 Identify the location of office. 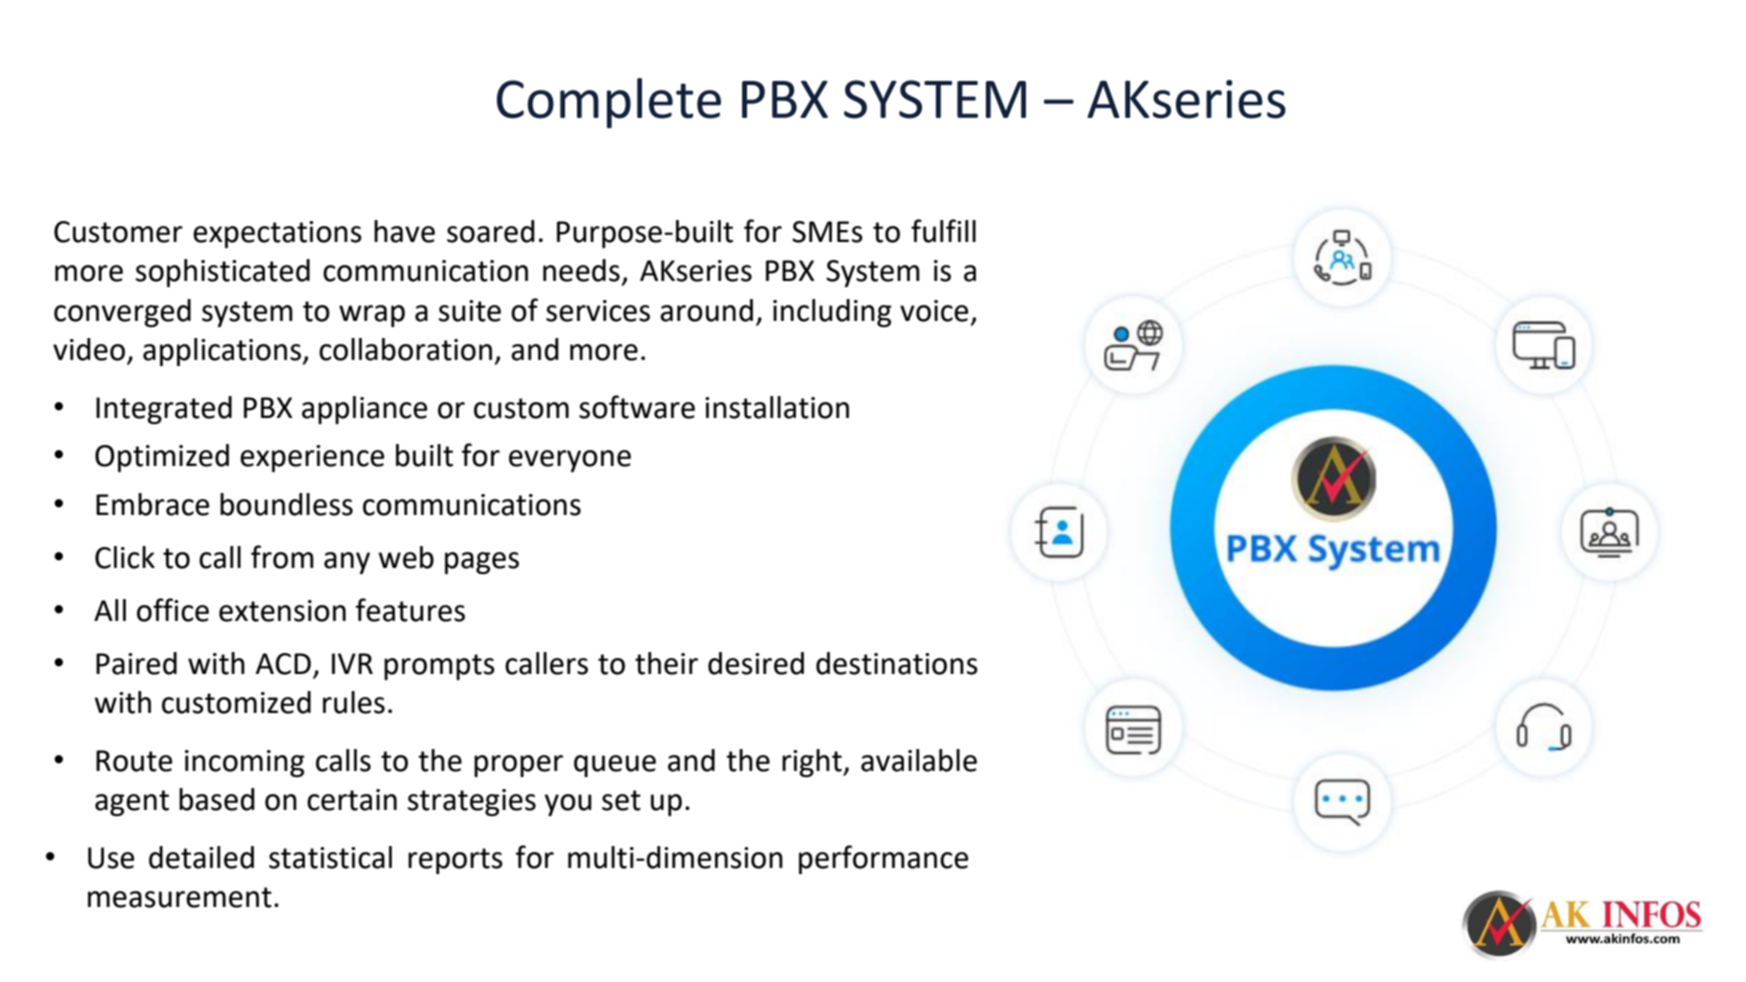
(173, 610).
